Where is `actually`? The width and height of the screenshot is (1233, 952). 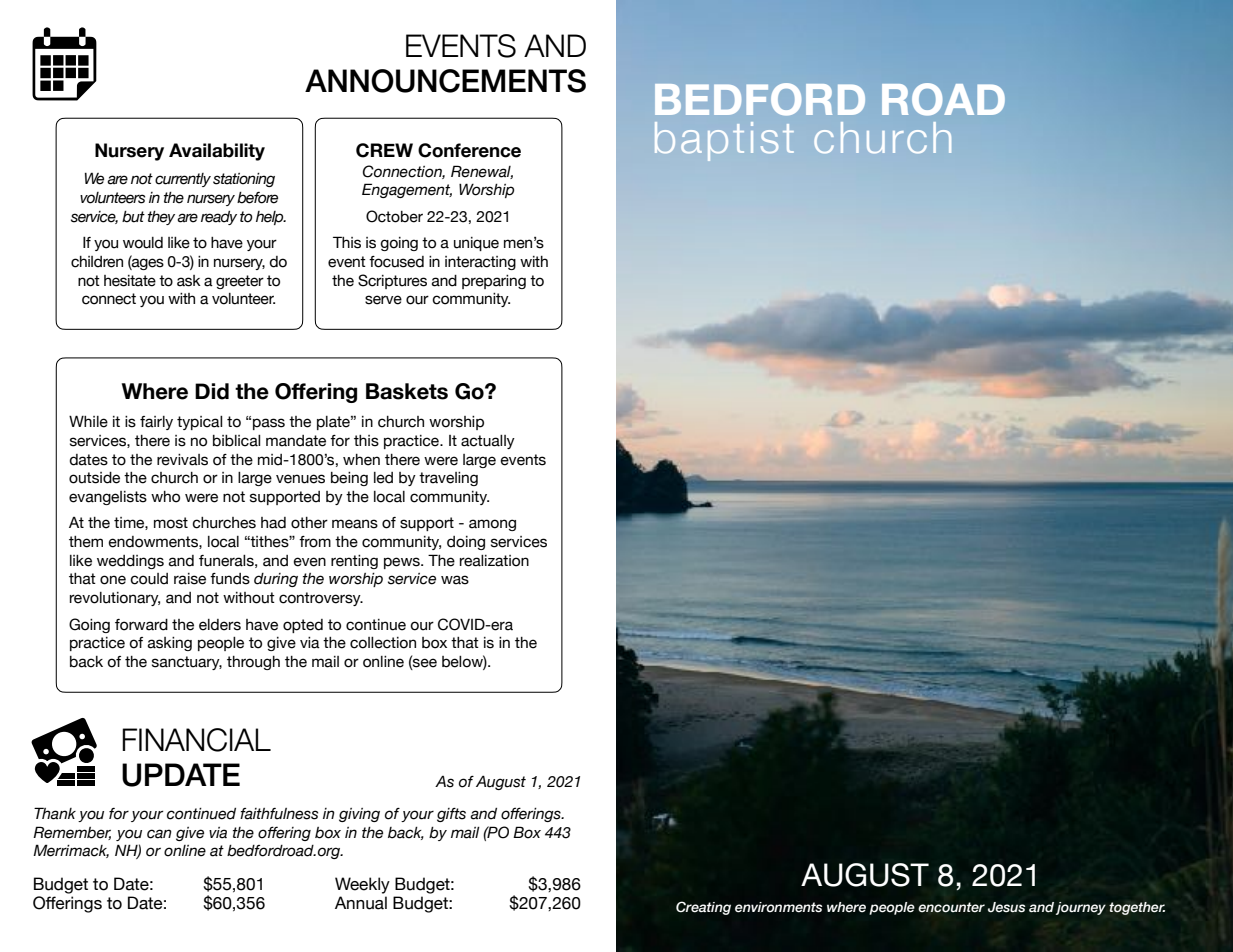 actually is located at coordinates (488, 442).
